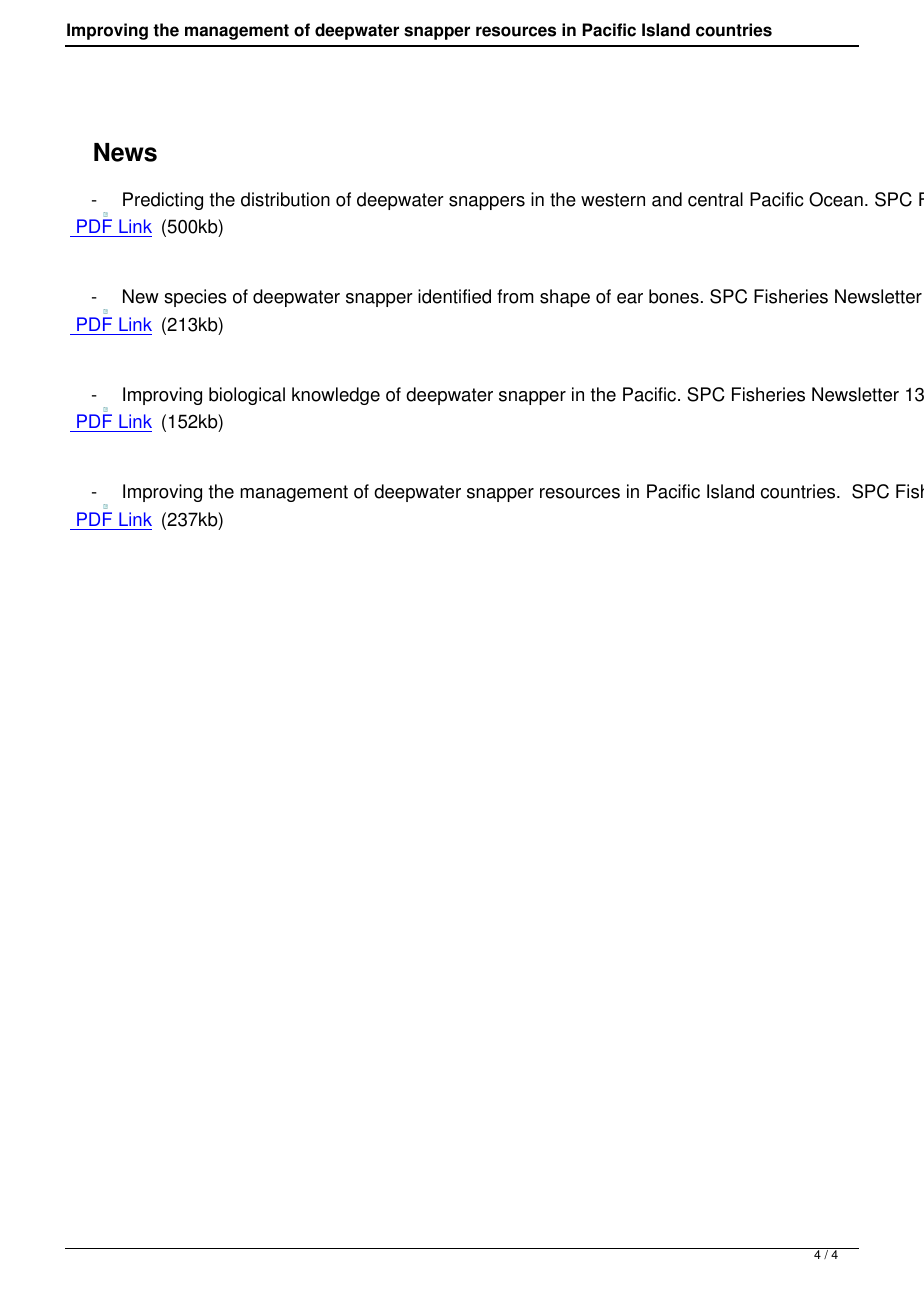 This image has height=1308, width=924. What do you see at coordinates (336, 396) in the image?
I see `knowledge` at bounding box center [336, 396].
